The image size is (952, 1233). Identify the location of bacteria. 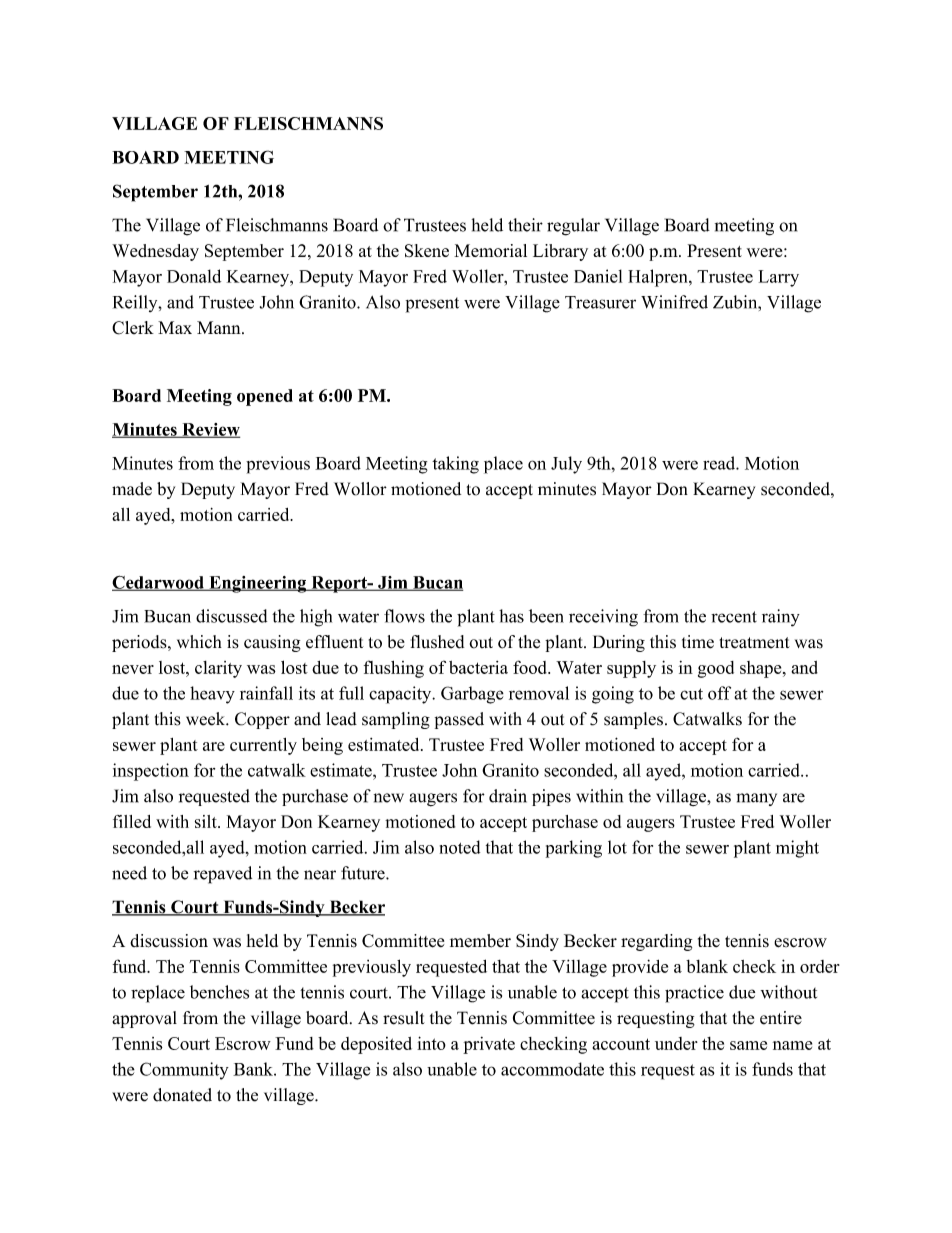
(478, 667).
